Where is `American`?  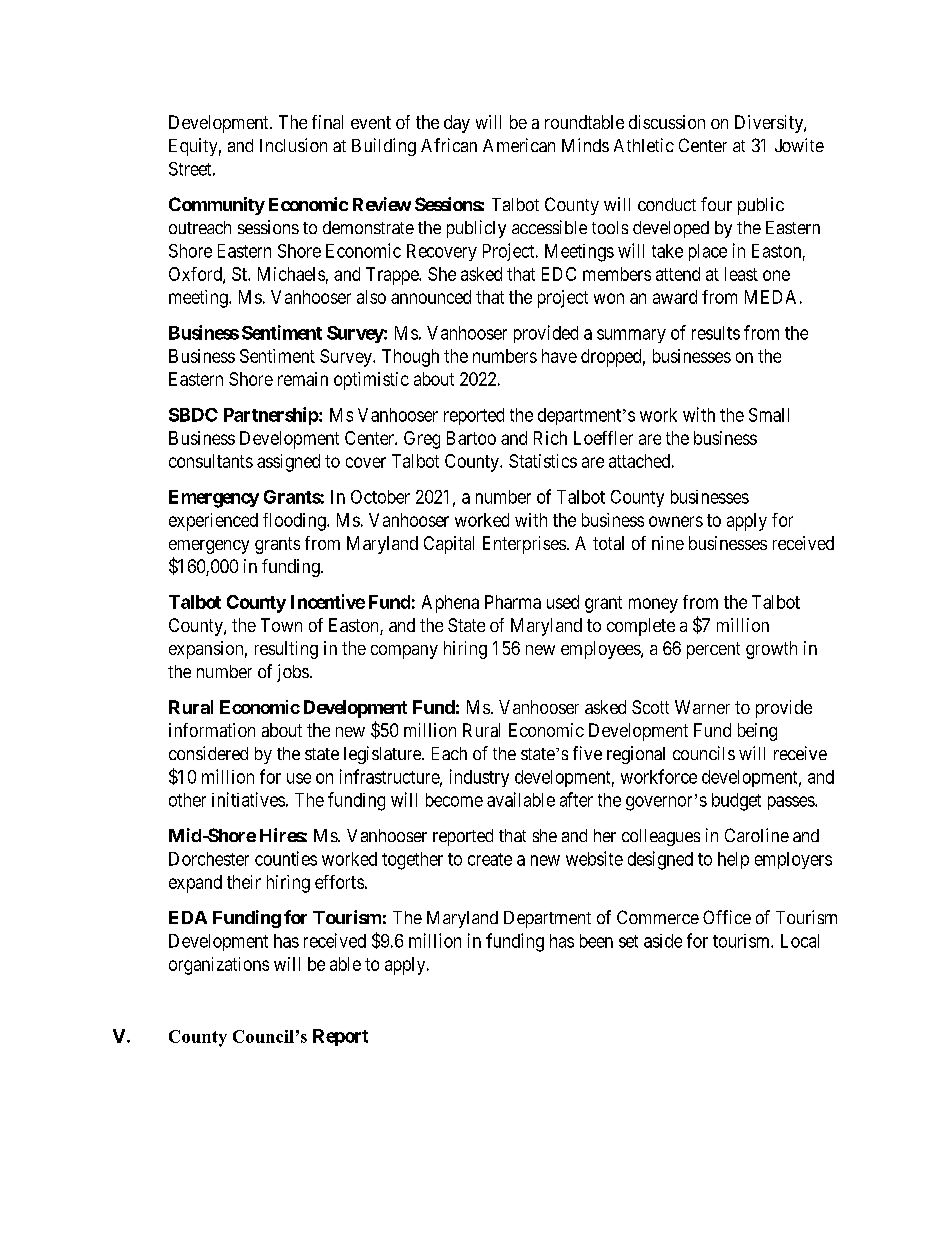
American is located at coordinates (519, 145).
